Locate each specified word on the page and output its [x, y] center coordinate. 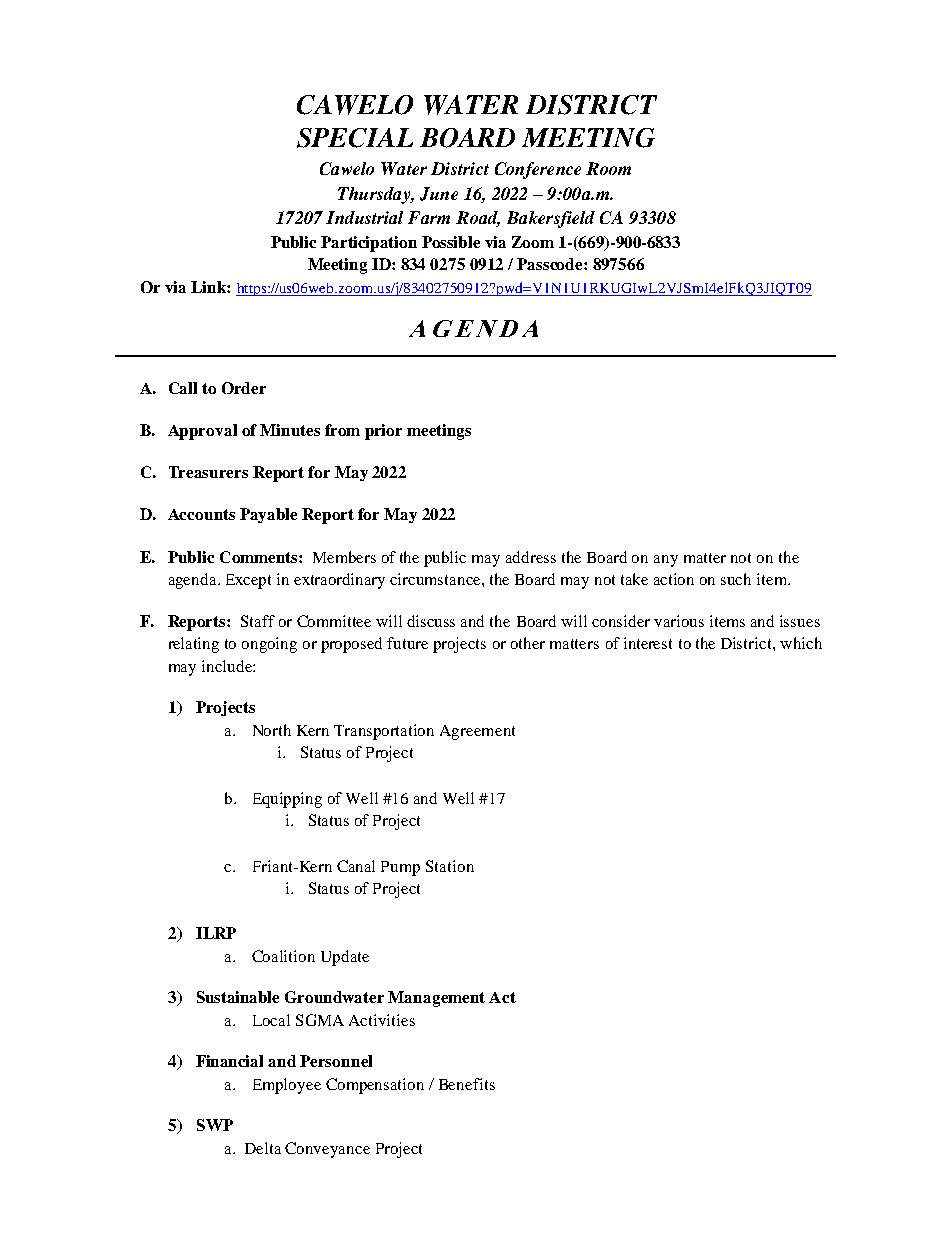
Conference [538, 170]
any [666, 561]
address [531, 557]
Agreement [477, 732]
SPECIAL [355, 138]
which [801, 643]
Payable [268, 515]
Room [608, 168]
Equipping [287, 800]
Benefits [467, 1084]
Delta [263, 1148]
